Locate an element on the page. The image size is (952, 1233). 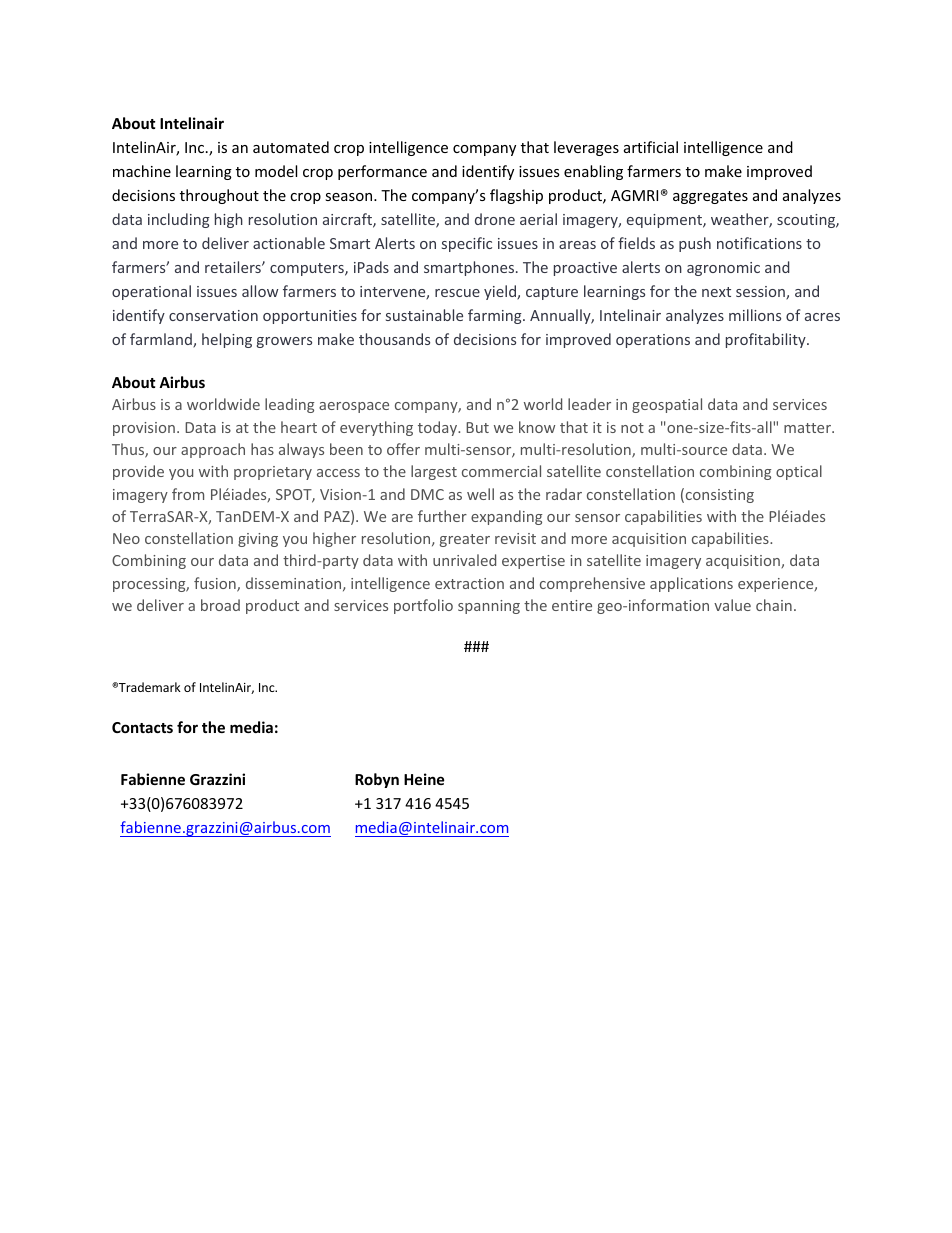
commercial is located at coordinates (501, 471).
